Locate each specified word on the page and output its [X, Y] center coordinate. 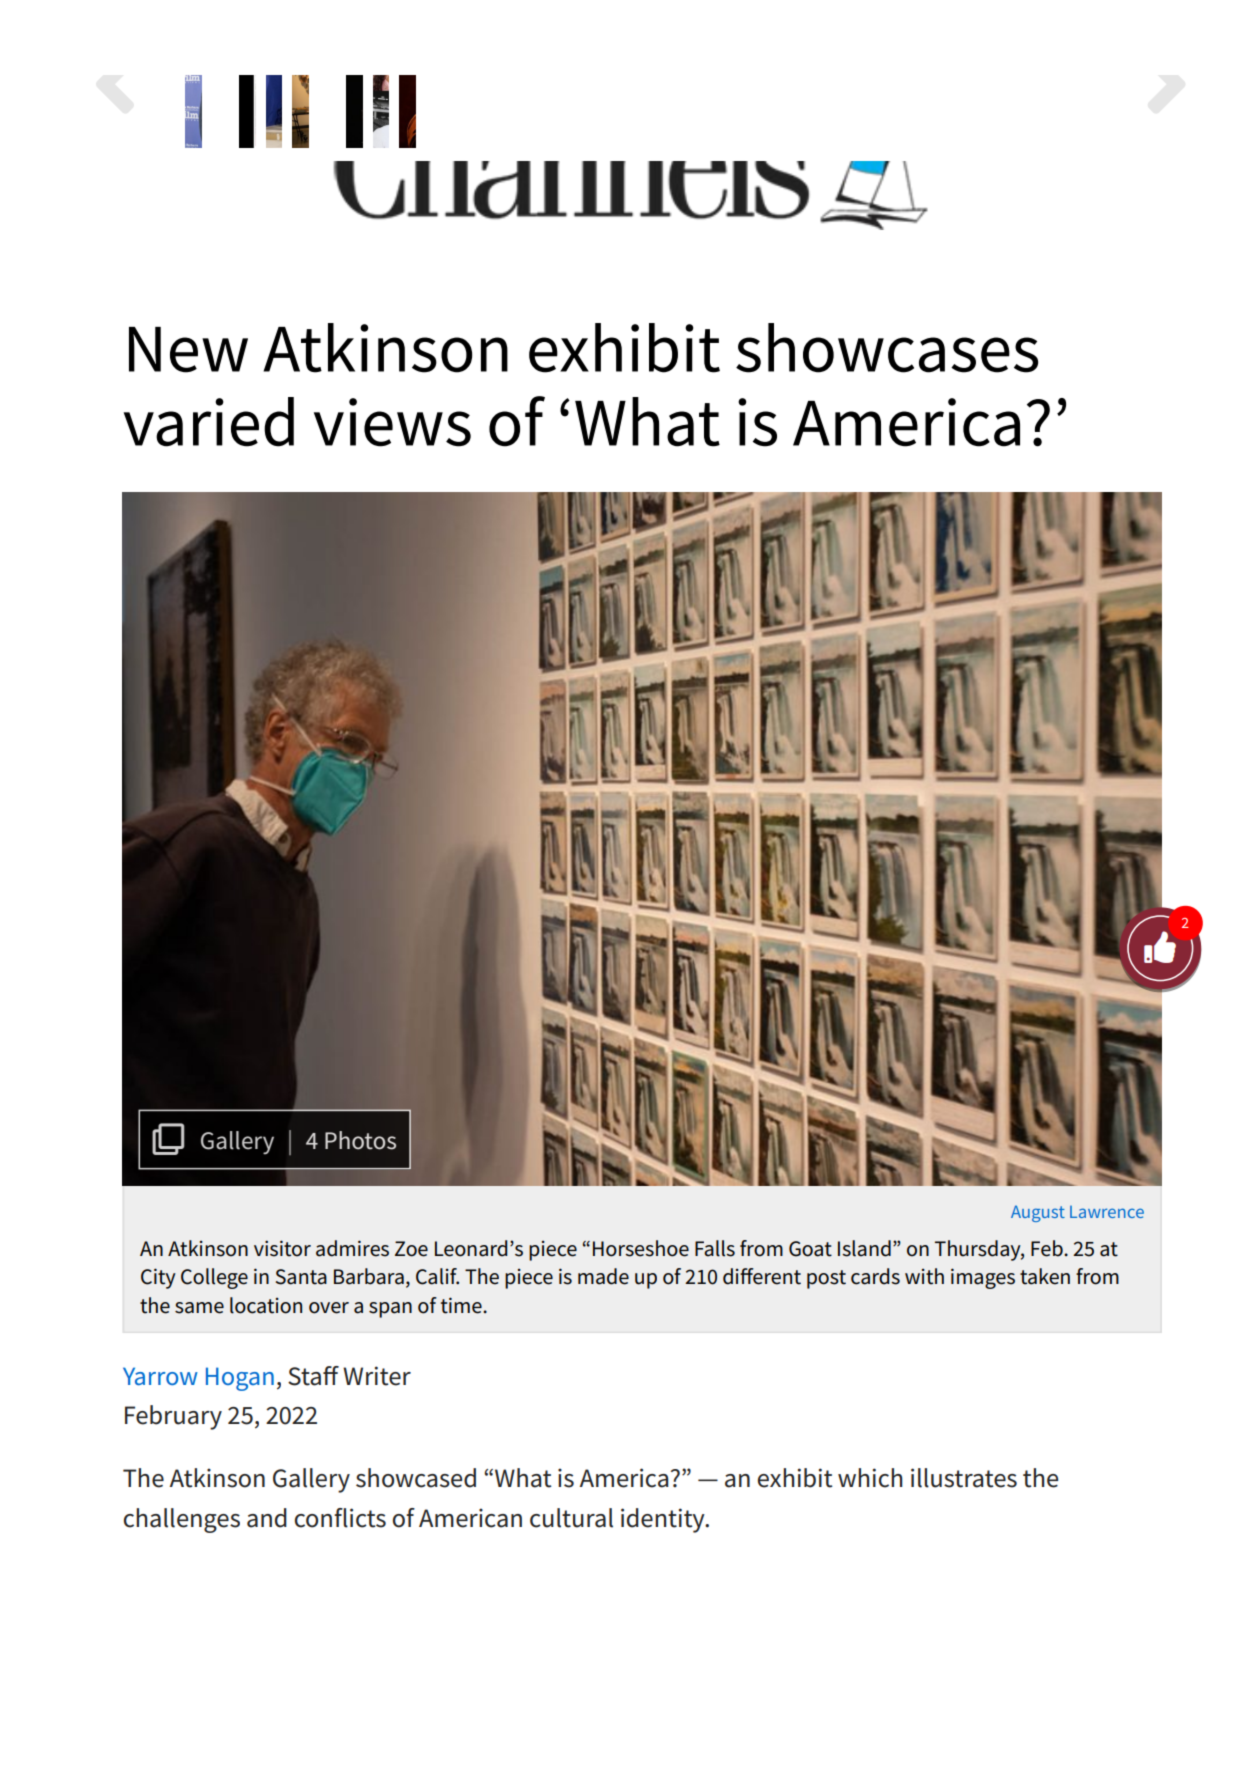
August [1038, 1213]
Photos [360, 1140]
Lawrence [1107, 1212]
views [392, 422]
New [188, 350]
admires [352, 1248]
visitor [282, 1248]
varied [209, 422]
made [603, 1276]
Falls [715, 1248]
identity [664, 1520]
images [983, 1278]
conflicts [340, 1518]
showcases [887, 348]
